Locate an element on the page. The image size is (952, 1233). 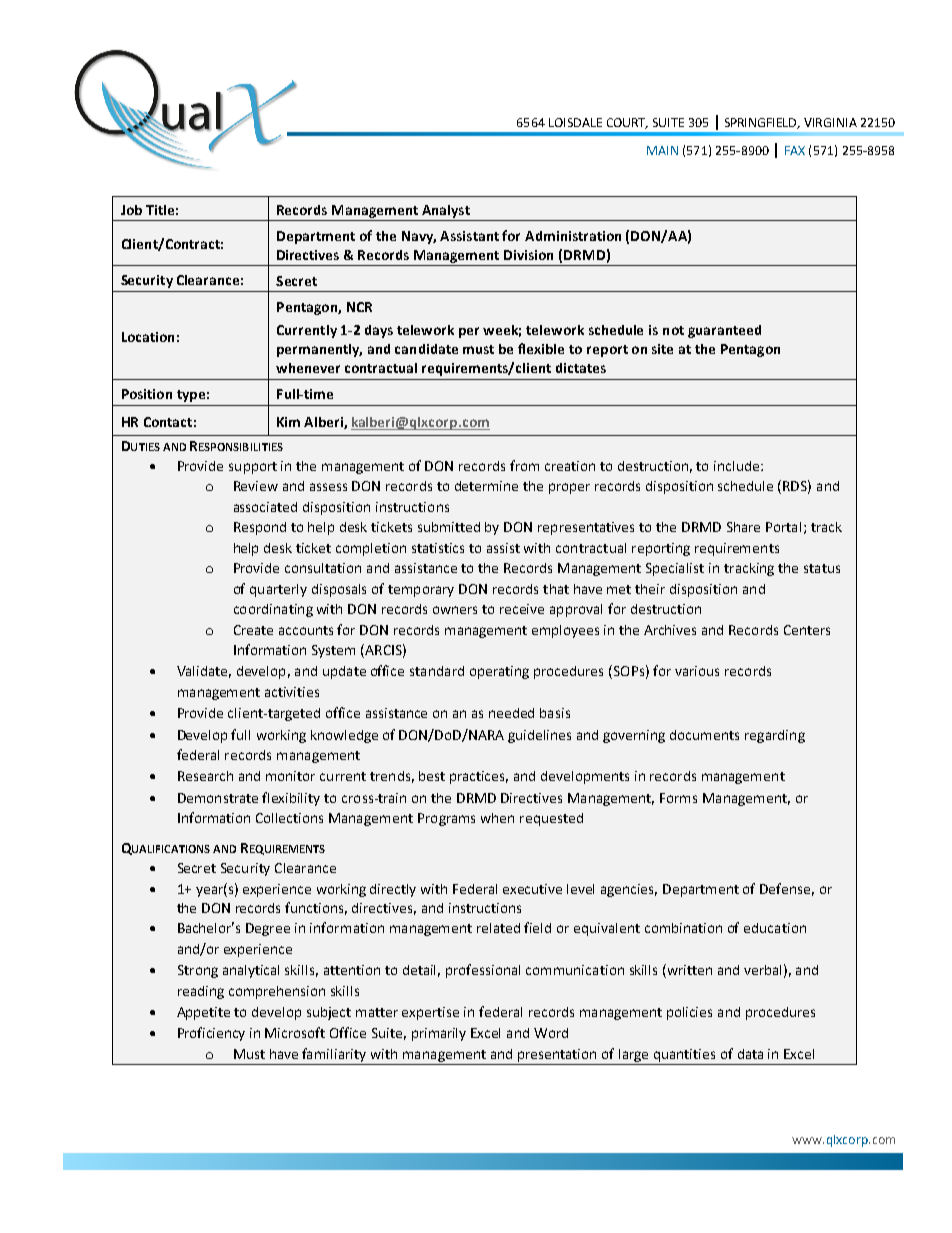
Demonstrate is located at coordinates (218, 798).
